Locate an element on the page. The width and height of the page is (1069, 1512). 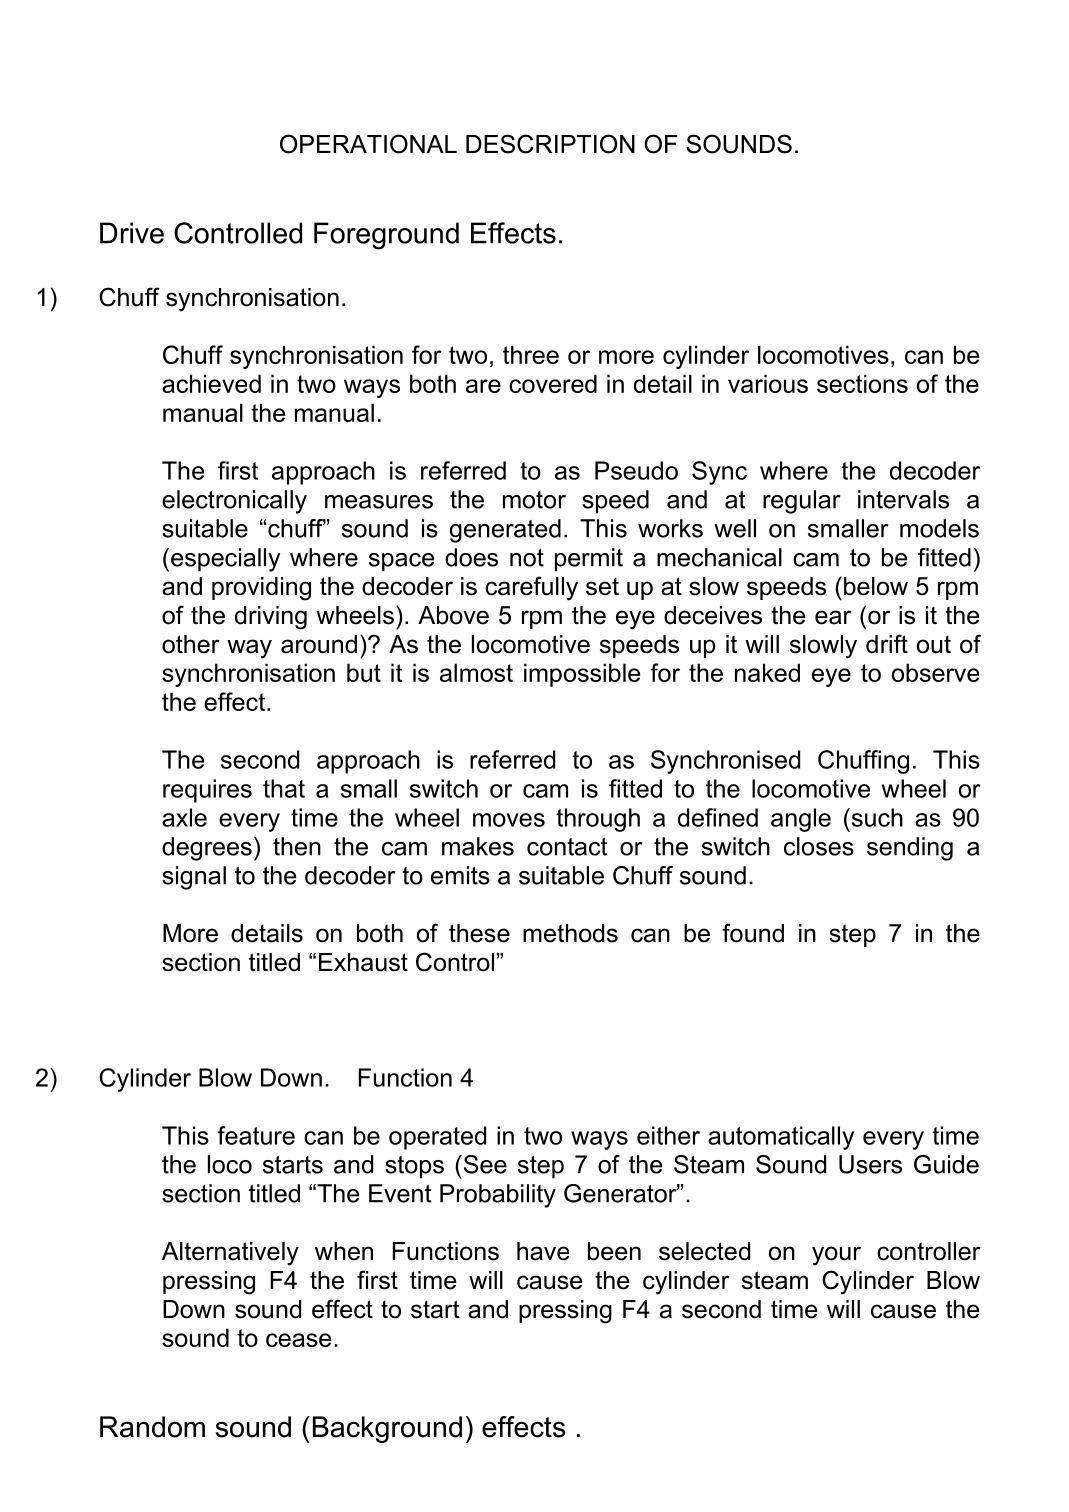
DESCRIPTION is located at coordinates (550, 144).
